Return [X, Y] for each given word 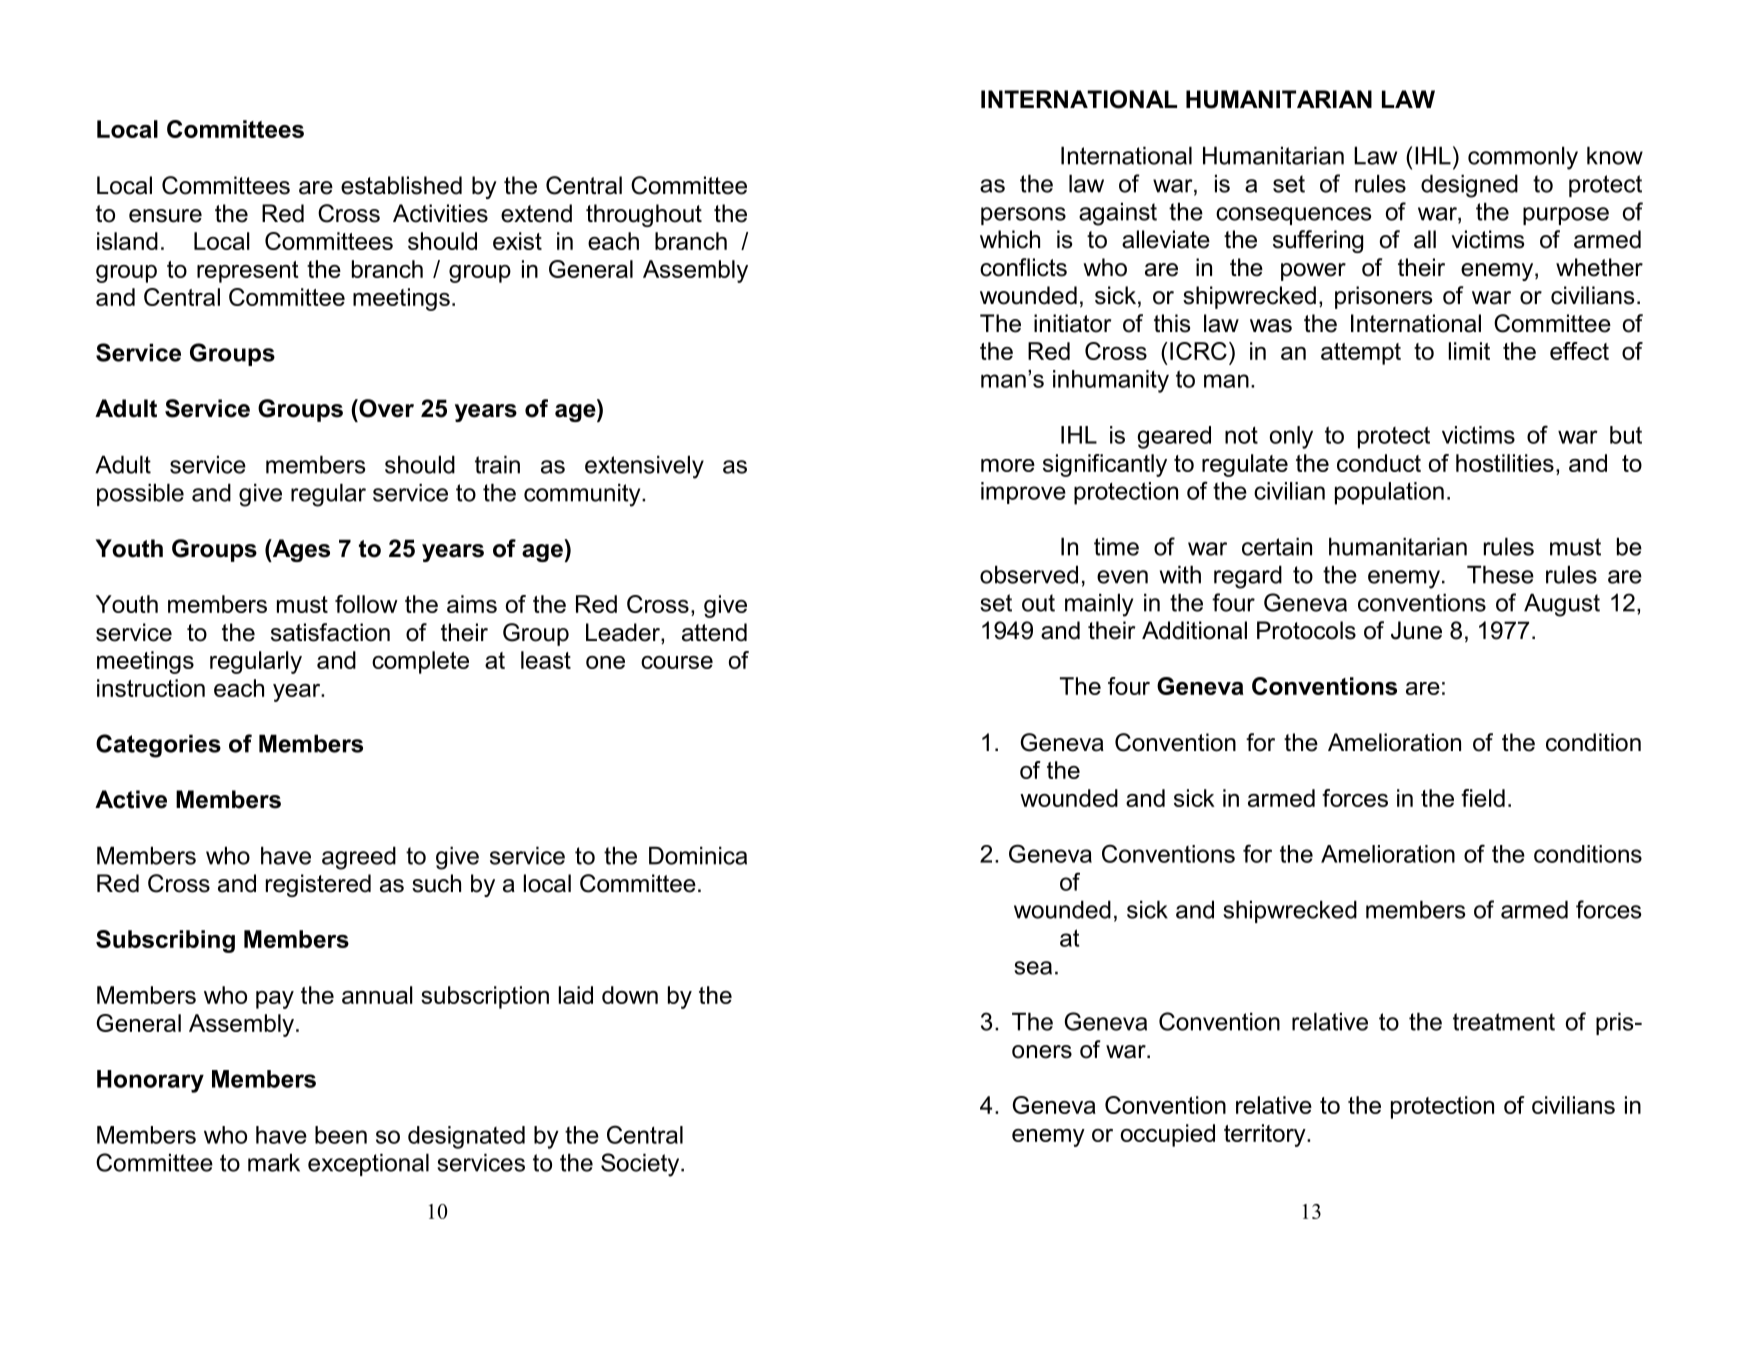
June [1416, 630]
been [341, 1135]
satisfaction [330, 632]
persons [1023, 216]
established [401, 185]
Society [641, 1165]
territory [1266, 1135]
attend [714, 632]
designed [1469, 186]
